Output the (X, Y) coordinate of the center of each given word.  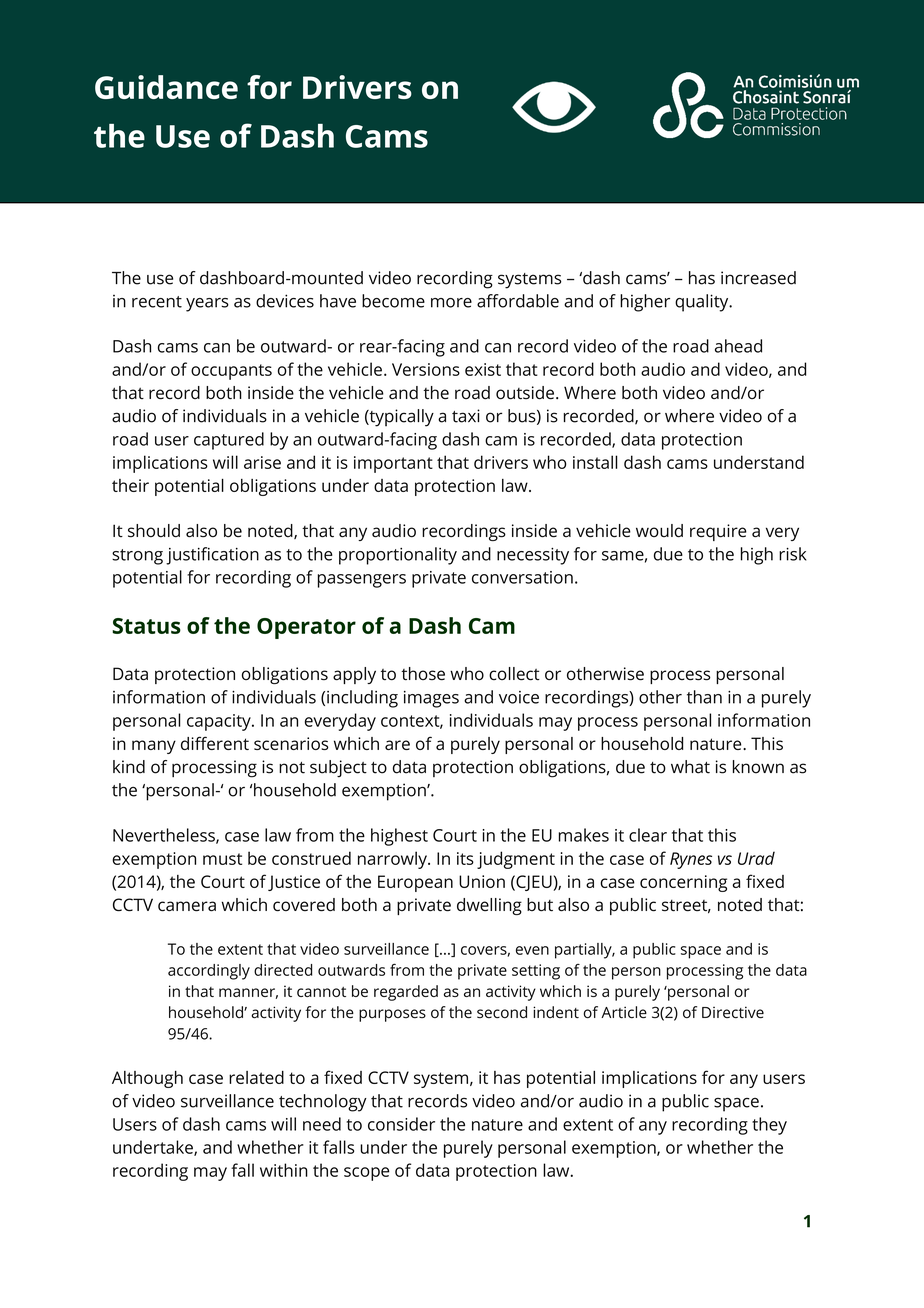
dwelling (489, 906)
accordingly (209, 972)
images (431, 699)
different (215, 743)
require (718, 532)
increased (758, 278)
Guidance (166, 87)
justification (212, 556)
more (451, 303)
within (284, 1170)
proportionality (398, 556)
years (207, 305)
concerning (683, 883)
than (704, 697)
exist (483, 369)
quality (703, 303)
